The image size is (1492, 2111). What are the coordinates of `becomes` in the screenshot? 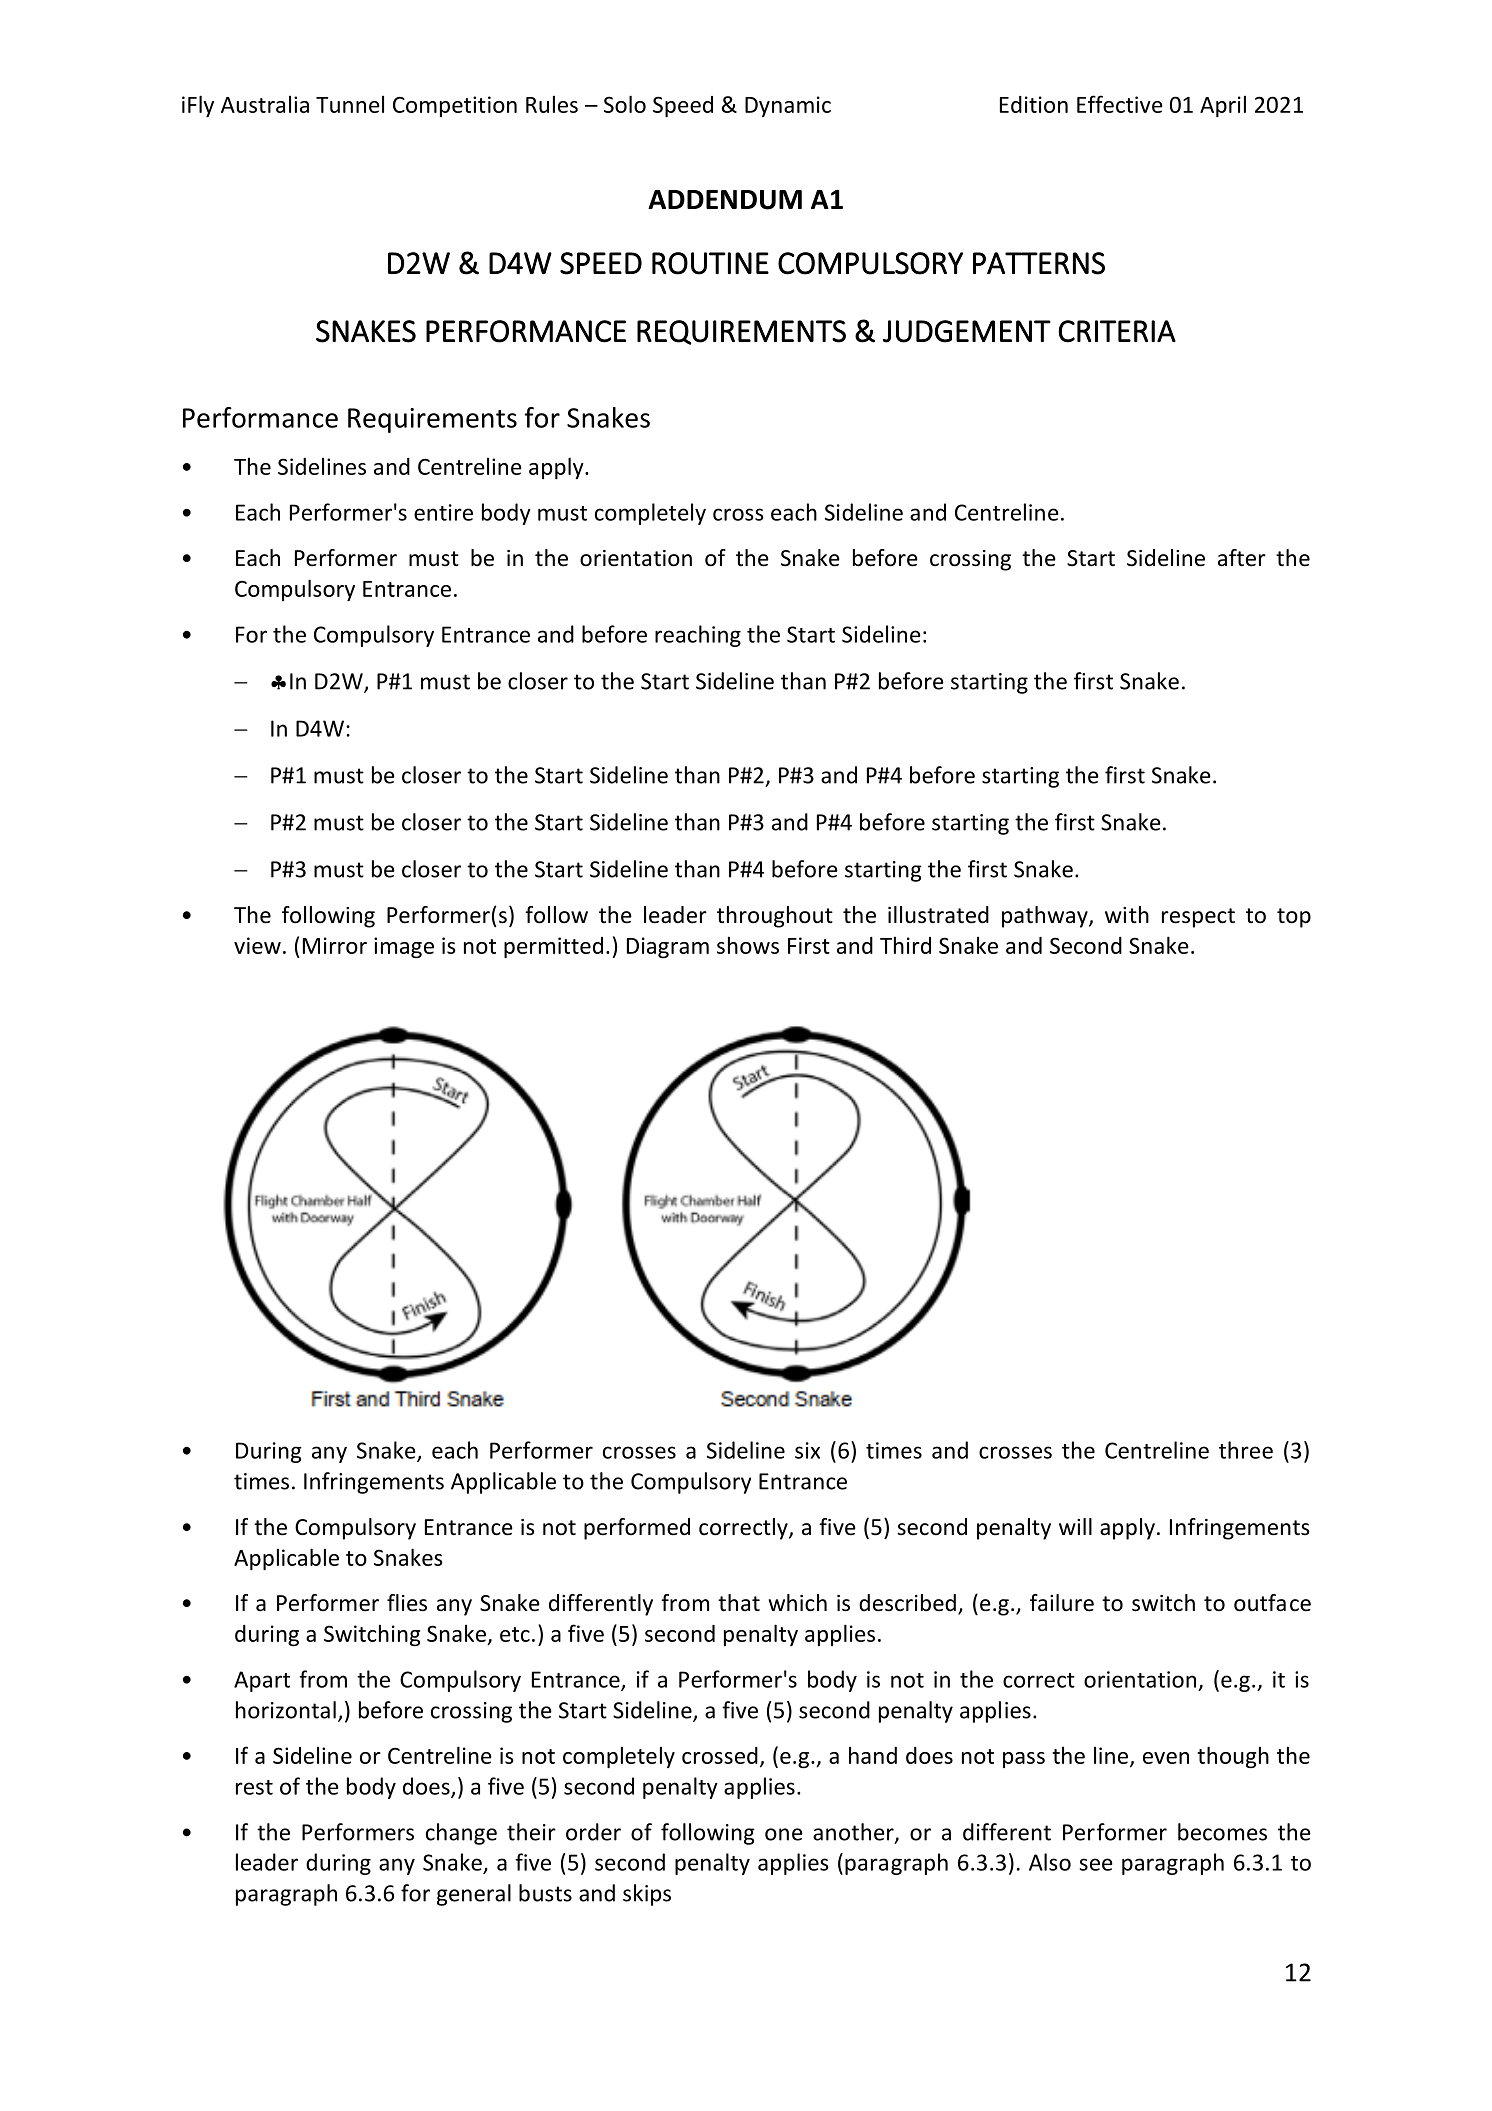 It's located at (1222, 1832).
